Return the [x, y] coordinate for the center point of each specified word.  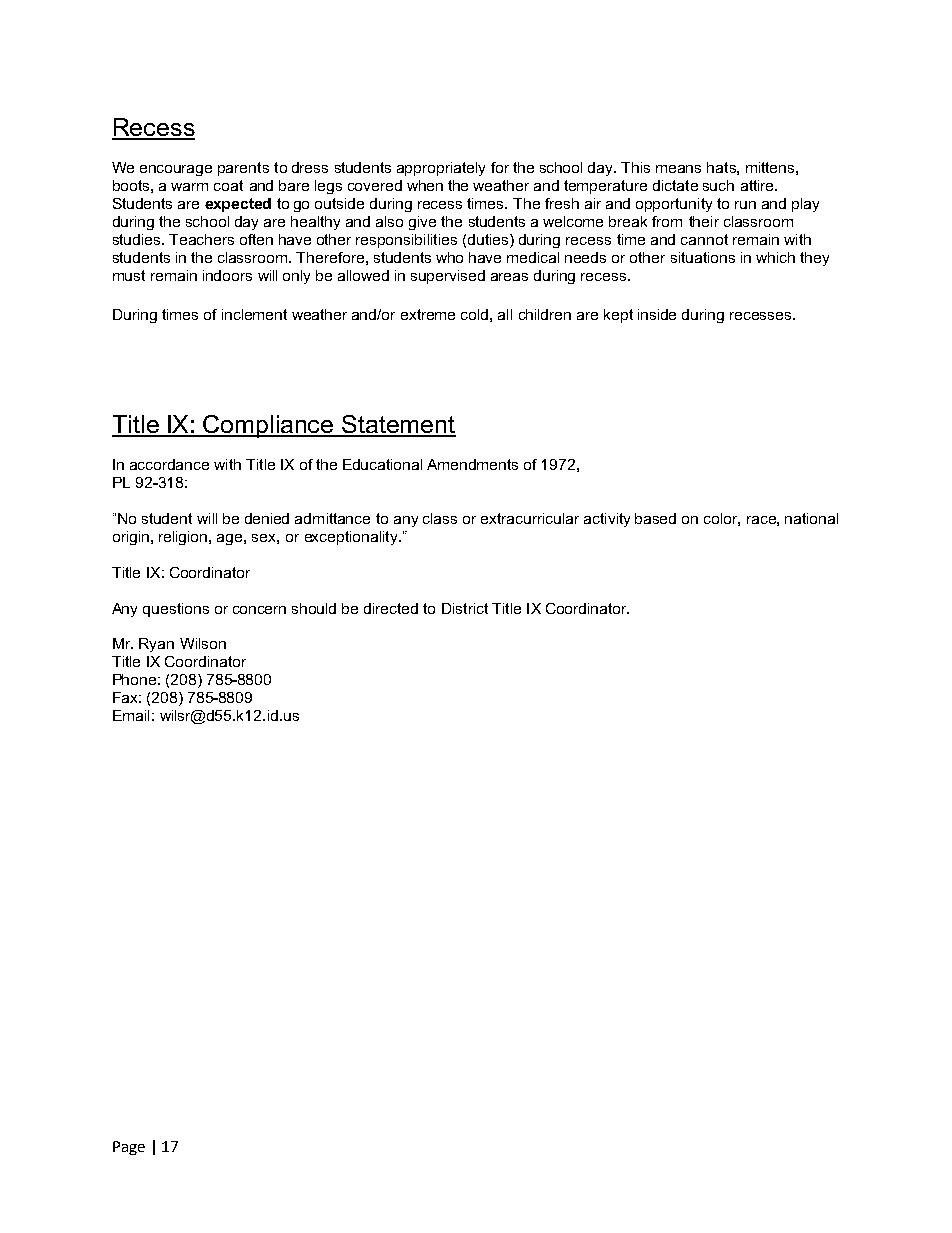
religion [184, 538]
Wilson [203, 643]
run [745, 205]
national [811, 518]
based [655, 518]
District [465, 608]
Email [131, 715]
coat [228, 185]
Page [129, 1148]
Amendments [472, 464]
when [425, 185]
